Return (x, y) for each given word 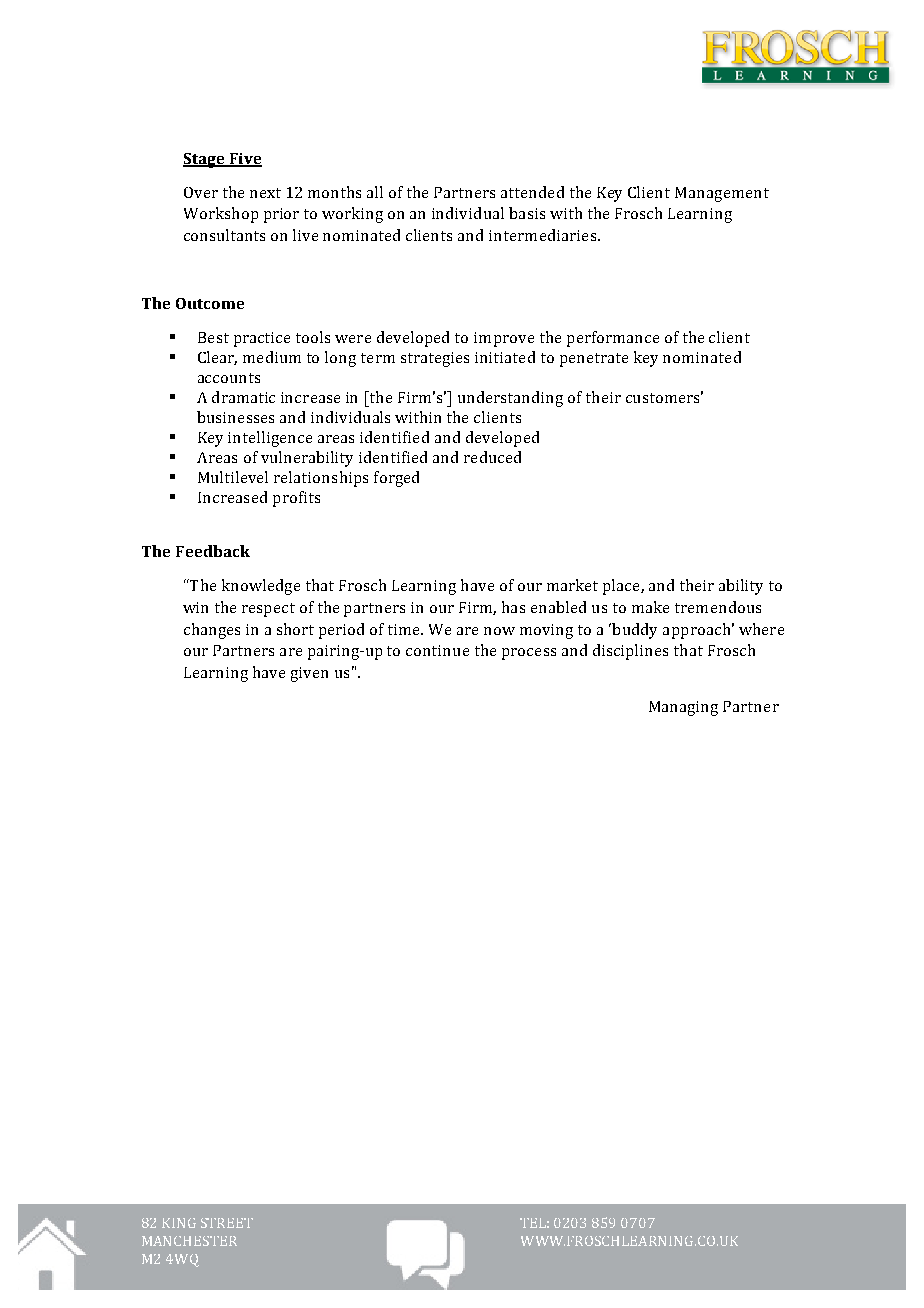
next (265, 193)
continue (437, 650)
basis (527, 213)
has (513, 607)
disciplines (630, 652)
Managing (683, 708)
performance (613, 339)
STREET (227, 1223)
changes (212, 631)
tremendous (718, 607)
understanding (510, 399)
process (529, 654)
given (309, 674)
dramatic (243, 397)
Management (722, 194)
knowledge (261, 587)
